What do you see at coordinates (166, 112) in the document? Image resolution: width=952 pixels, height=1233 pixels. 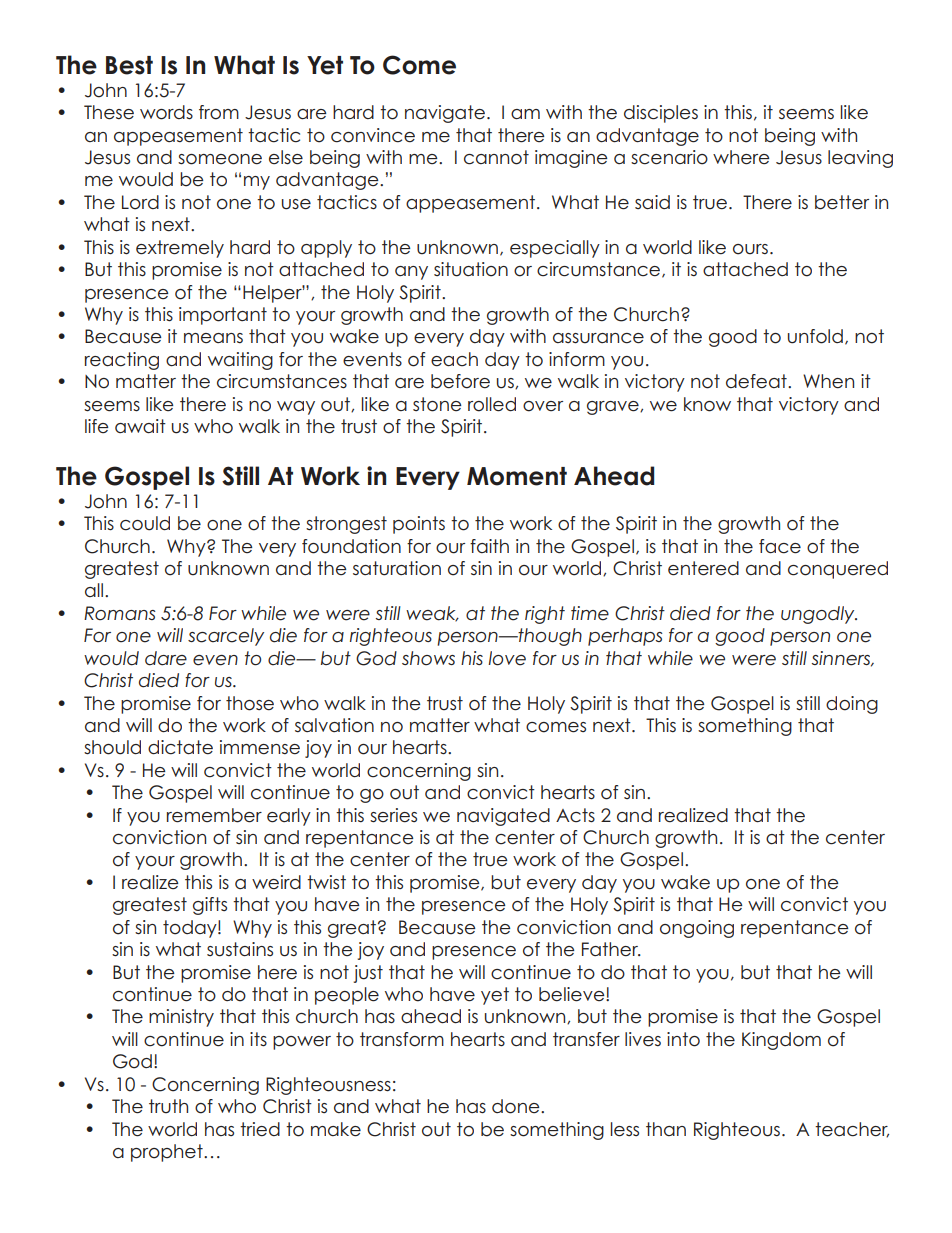 I see `words` at bounding box center [166, 112].
